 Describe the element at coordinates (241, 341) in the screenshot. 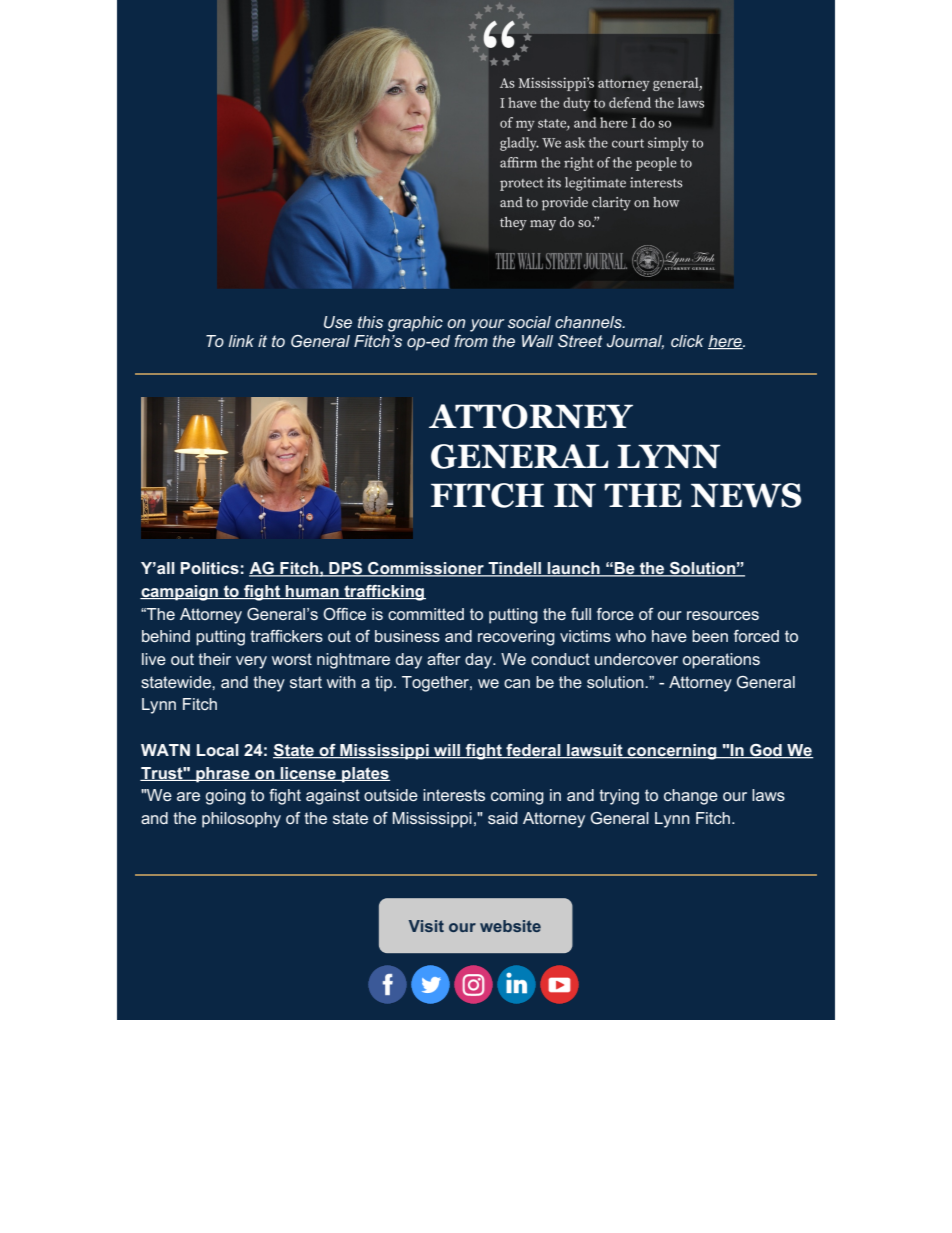

I see `link` at that location.
